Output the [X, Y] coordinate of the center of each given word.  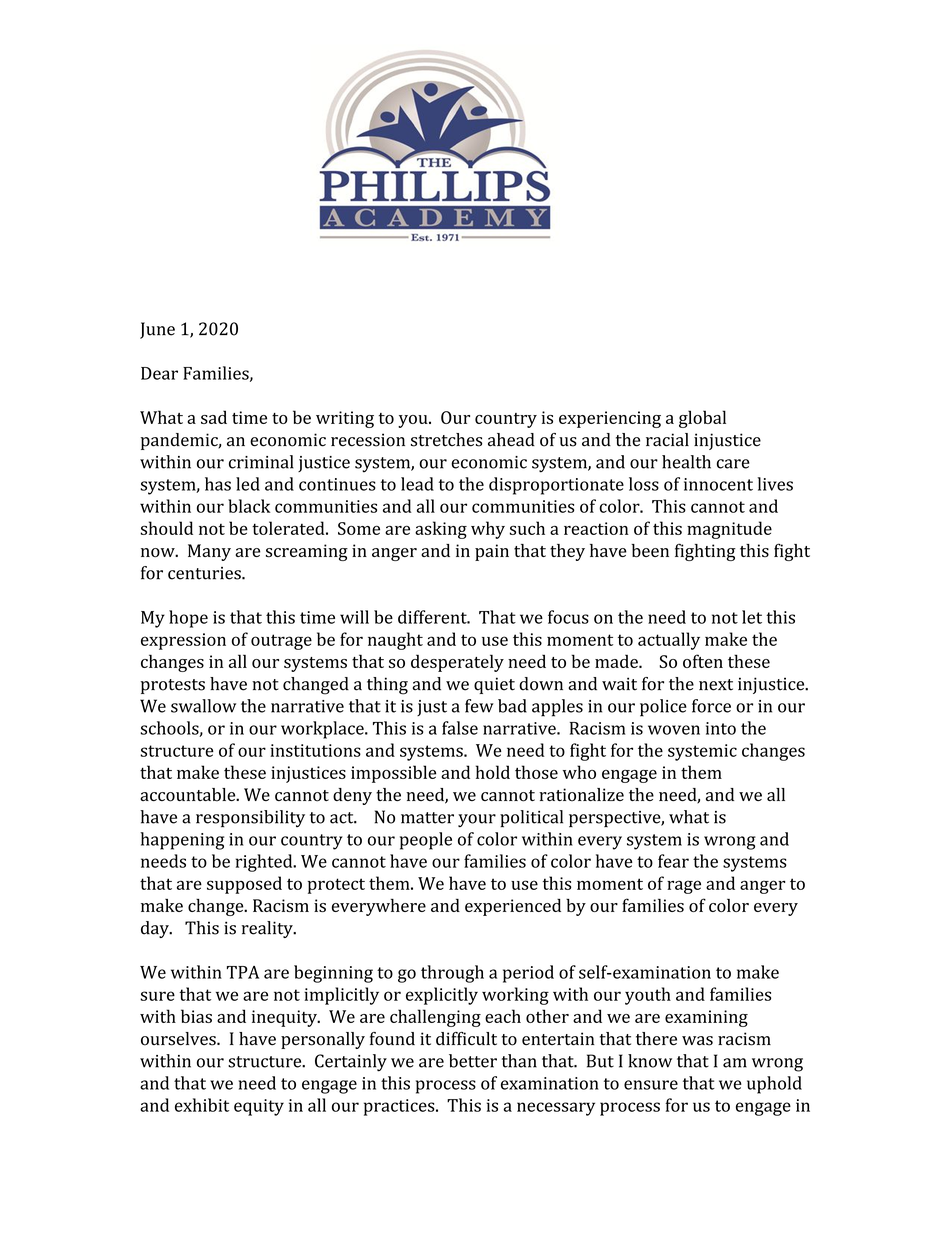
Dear [159, 373]
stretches [446, 440]
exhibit [202, 1105]
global [702, 419]
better [473, 1061]
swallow [203, 706]
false [460, 728]
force [711, 706]
